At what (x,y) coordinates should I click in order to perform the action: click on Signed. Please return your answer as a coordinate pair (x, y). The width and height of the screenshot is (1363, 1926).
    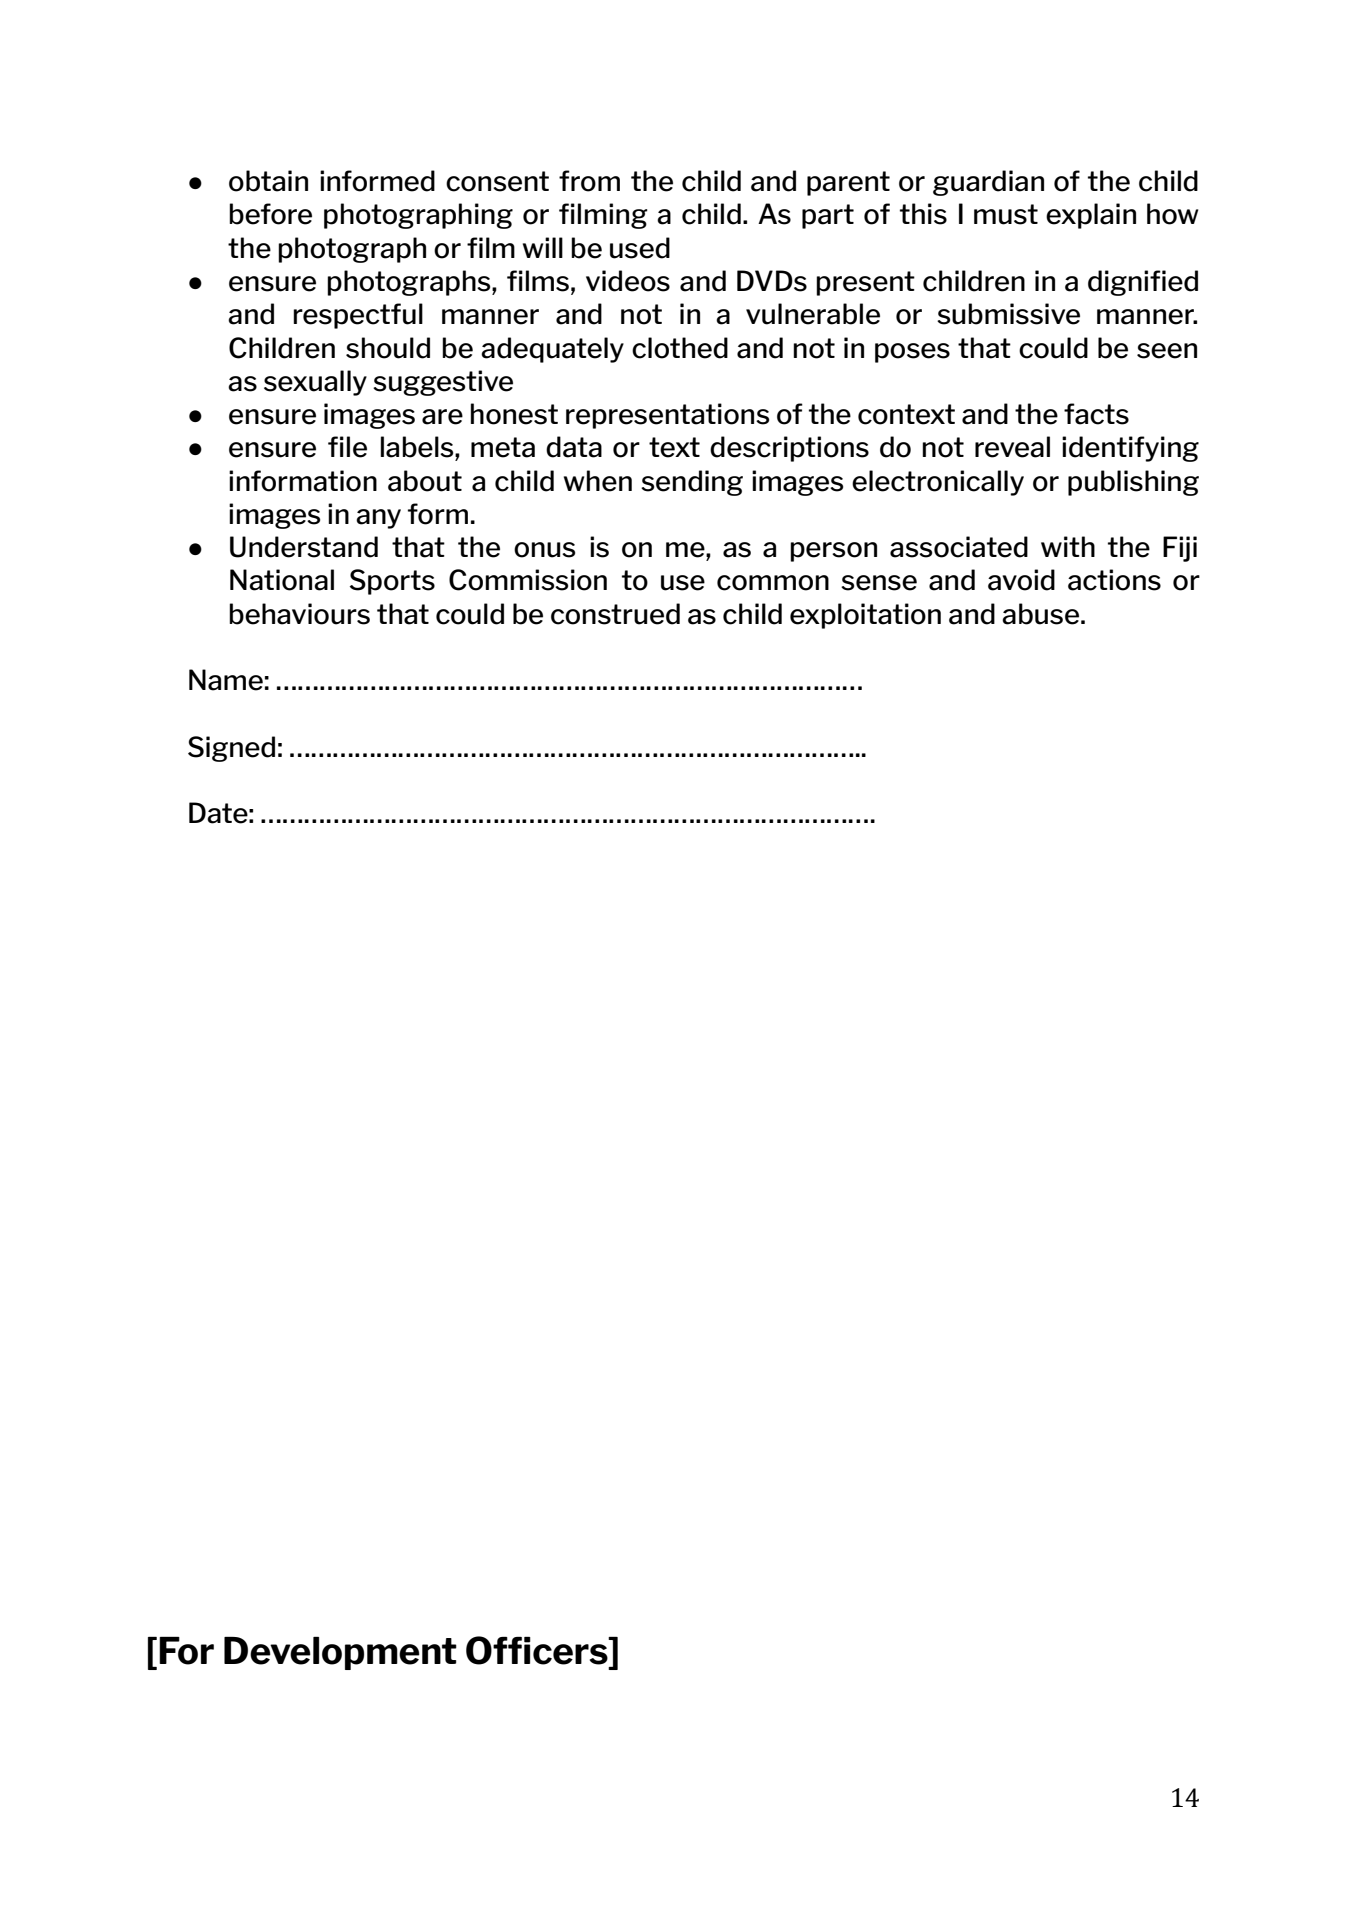
    Looking at the image, I should click on (231, 749).
